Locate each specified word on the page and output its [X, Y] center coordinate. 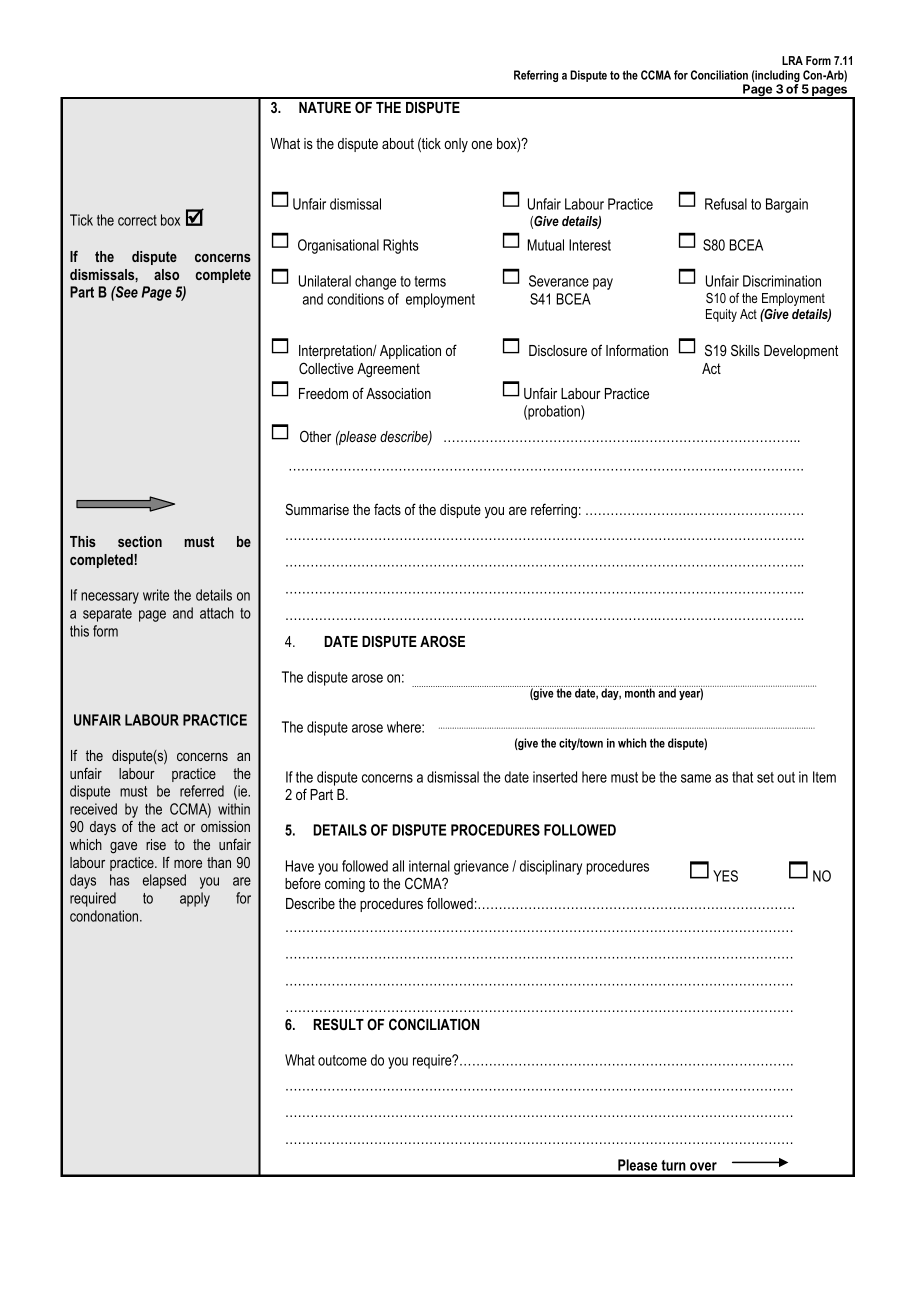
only [456, 145]
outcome [342, 1060]
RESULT [338, 1024]
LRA [792, 60]
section [140, 541]
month [640, 692]
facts [387, 509]
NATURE [325, 107]
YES [725, 876]
